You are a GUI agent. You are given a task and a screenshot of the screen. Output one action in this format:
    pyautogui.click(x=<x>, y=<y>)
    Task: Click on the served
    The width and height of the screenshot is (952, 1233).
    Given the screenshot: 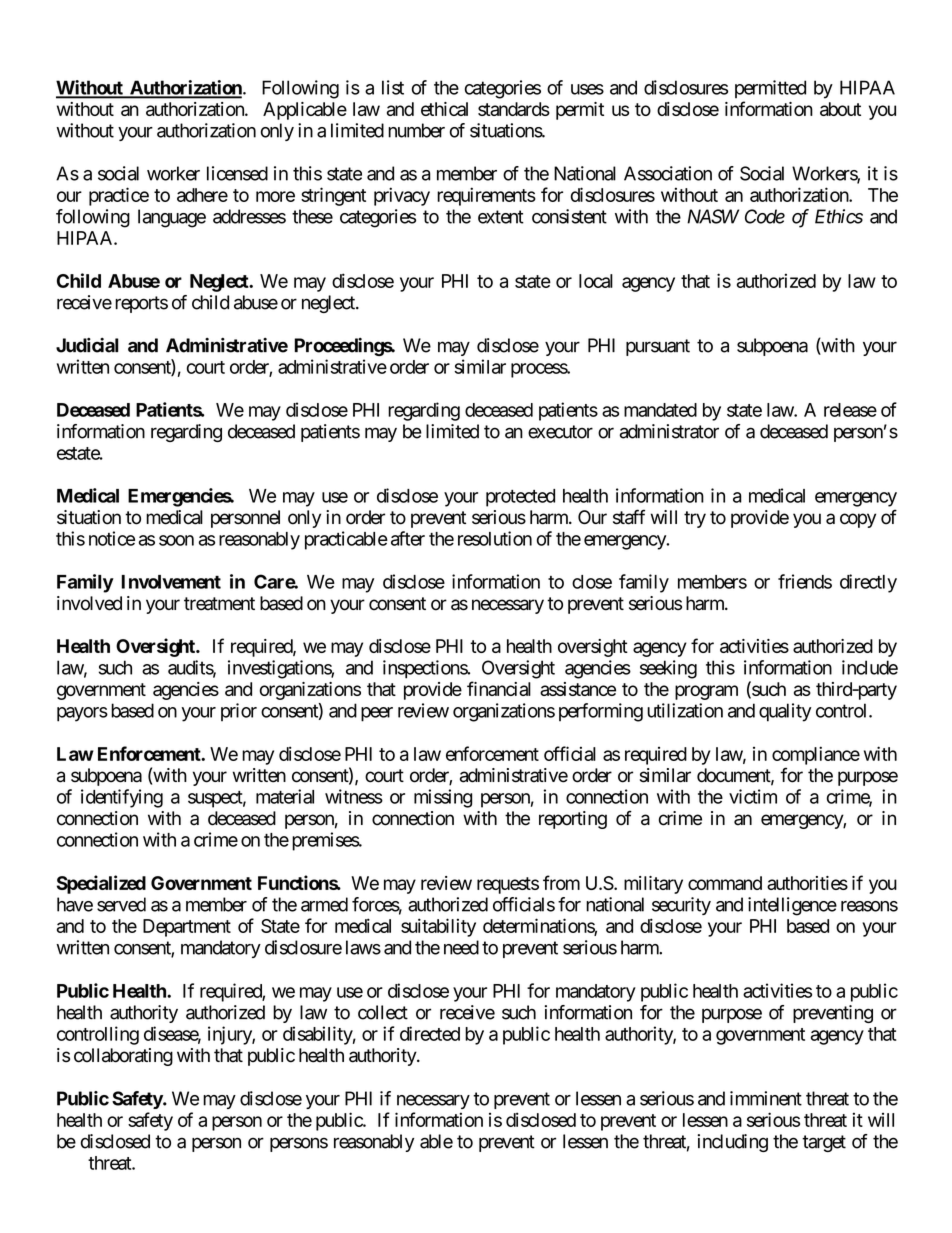 What is the action you would take?
    pyautogui.click(x=121, y=904)
